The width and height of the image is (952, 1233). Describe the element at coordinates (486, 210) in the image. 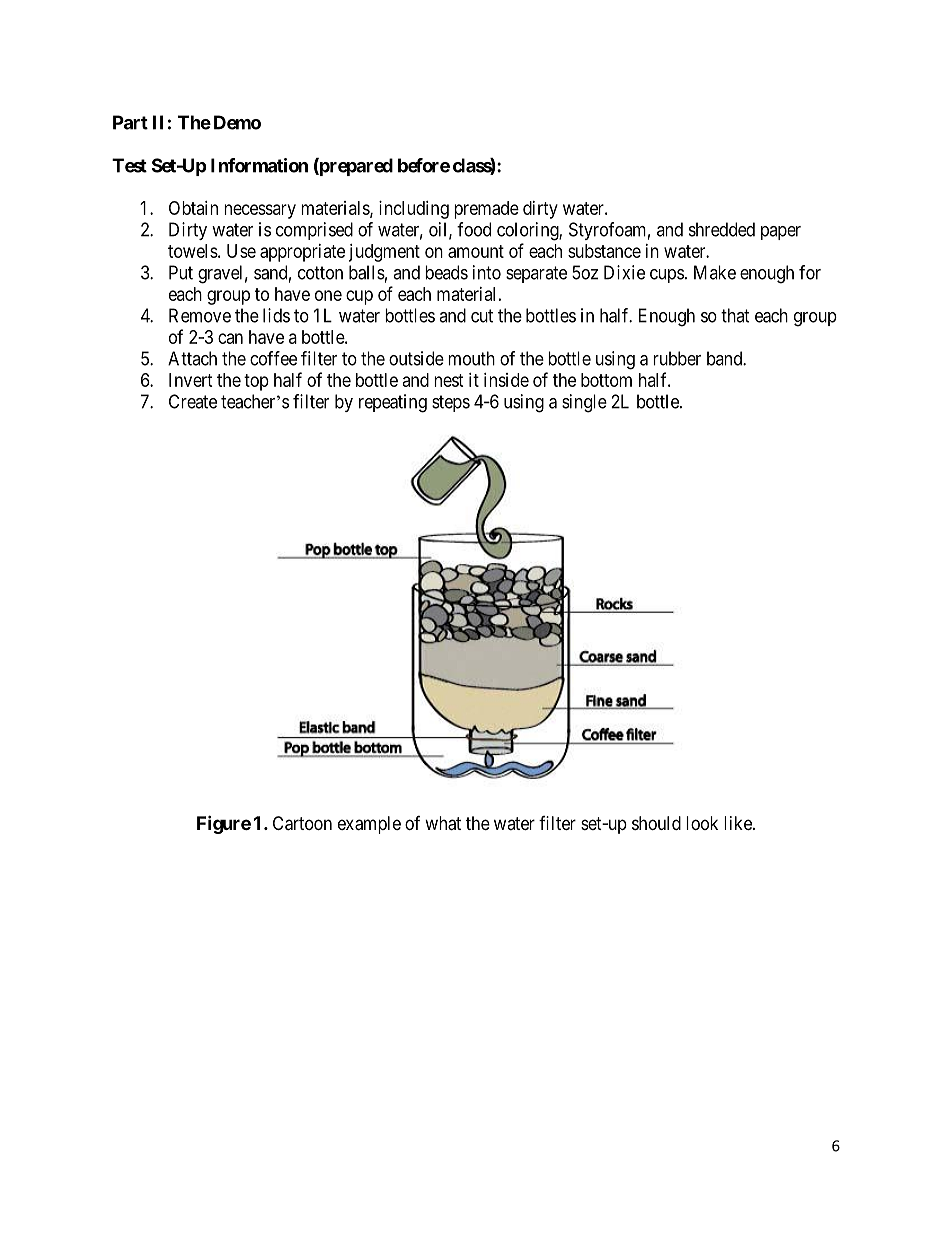

I see `premade` at that location.
